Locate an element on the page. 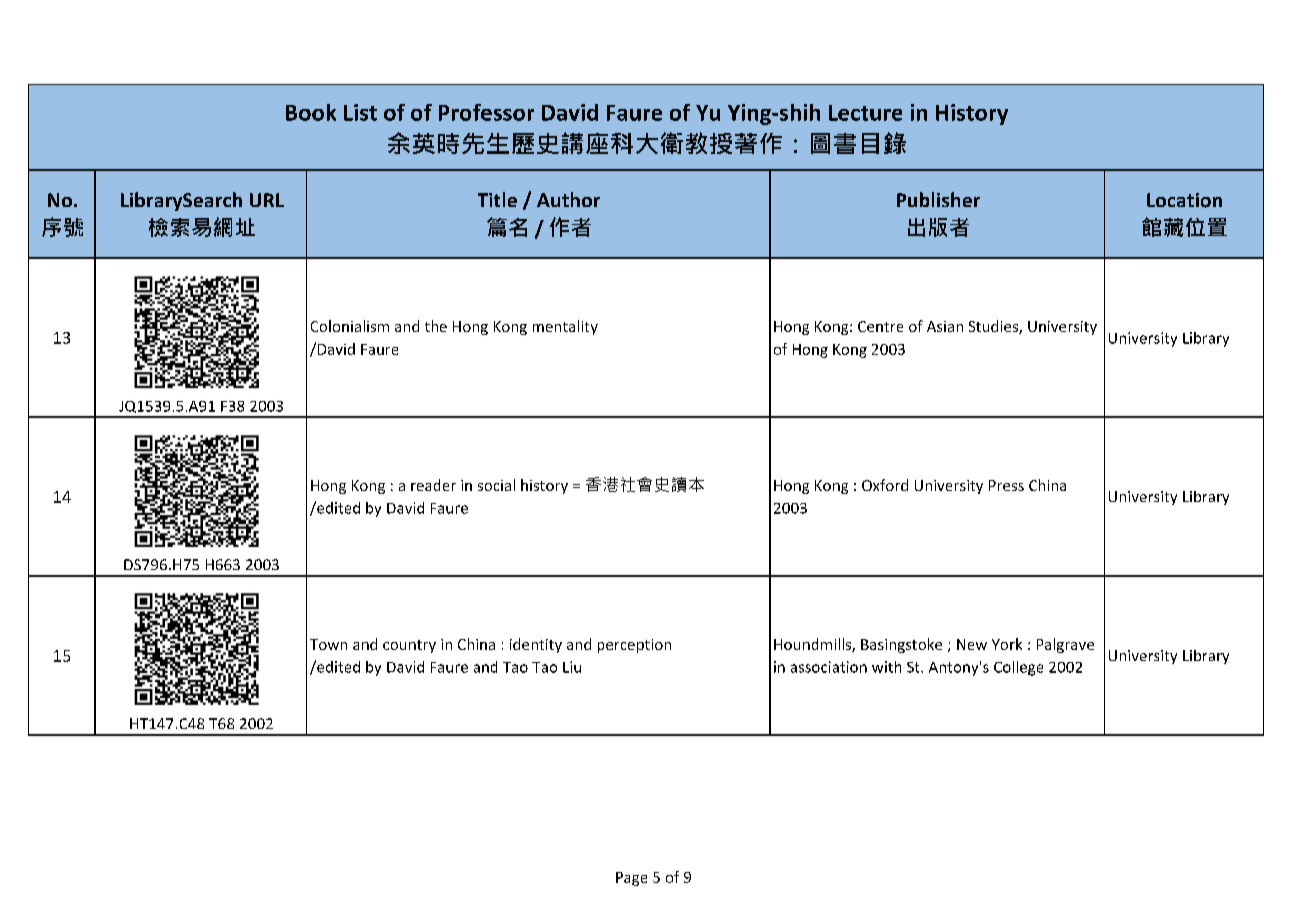 This image has width=1308, height=924. Location is located at coordinates (1184, 200).
